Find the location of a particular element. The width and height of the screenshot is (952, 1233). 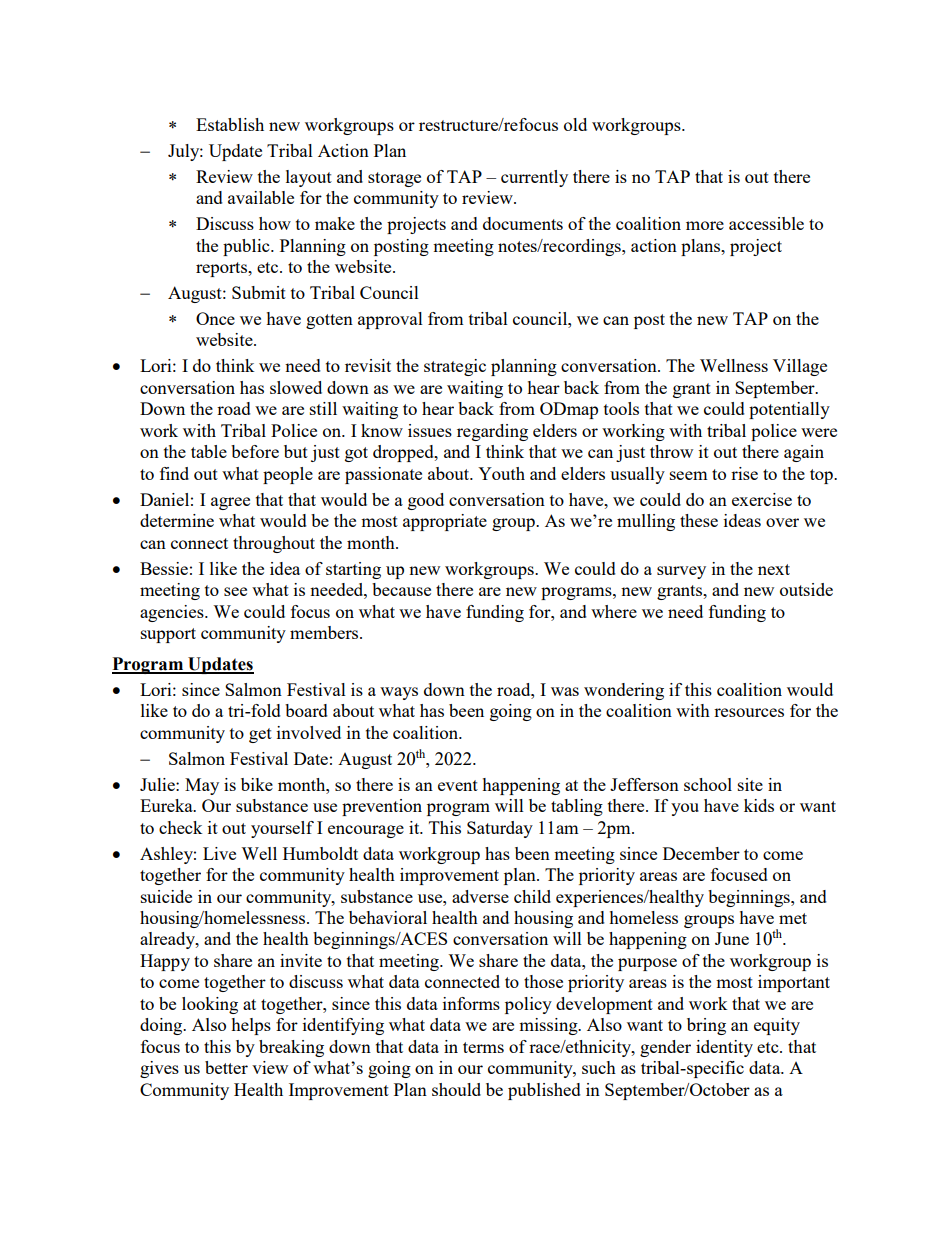

better is located at coordinates (226, 1067).
